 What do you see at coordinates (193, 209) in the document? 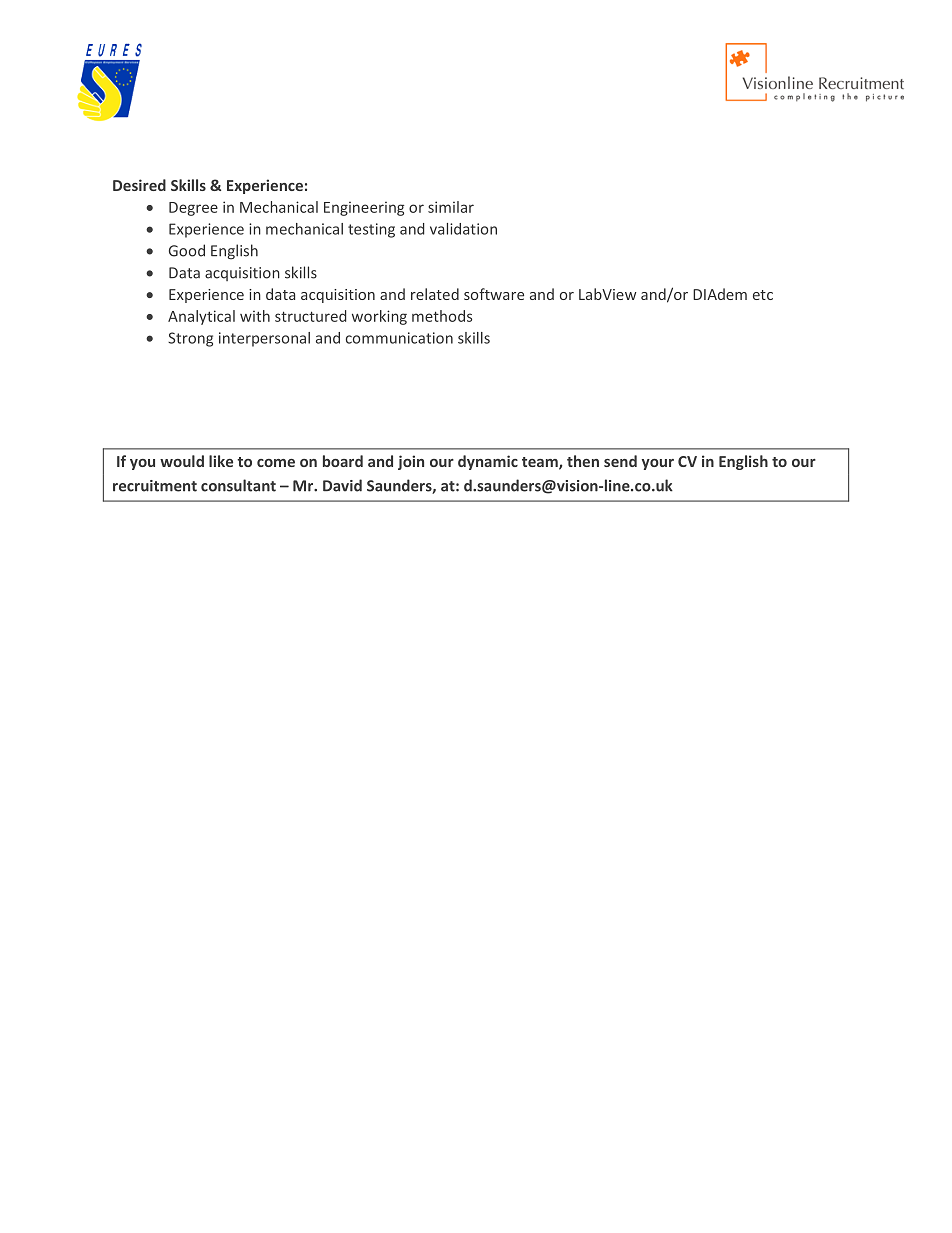
I see `Degree` at bounding box center [193, 209].
